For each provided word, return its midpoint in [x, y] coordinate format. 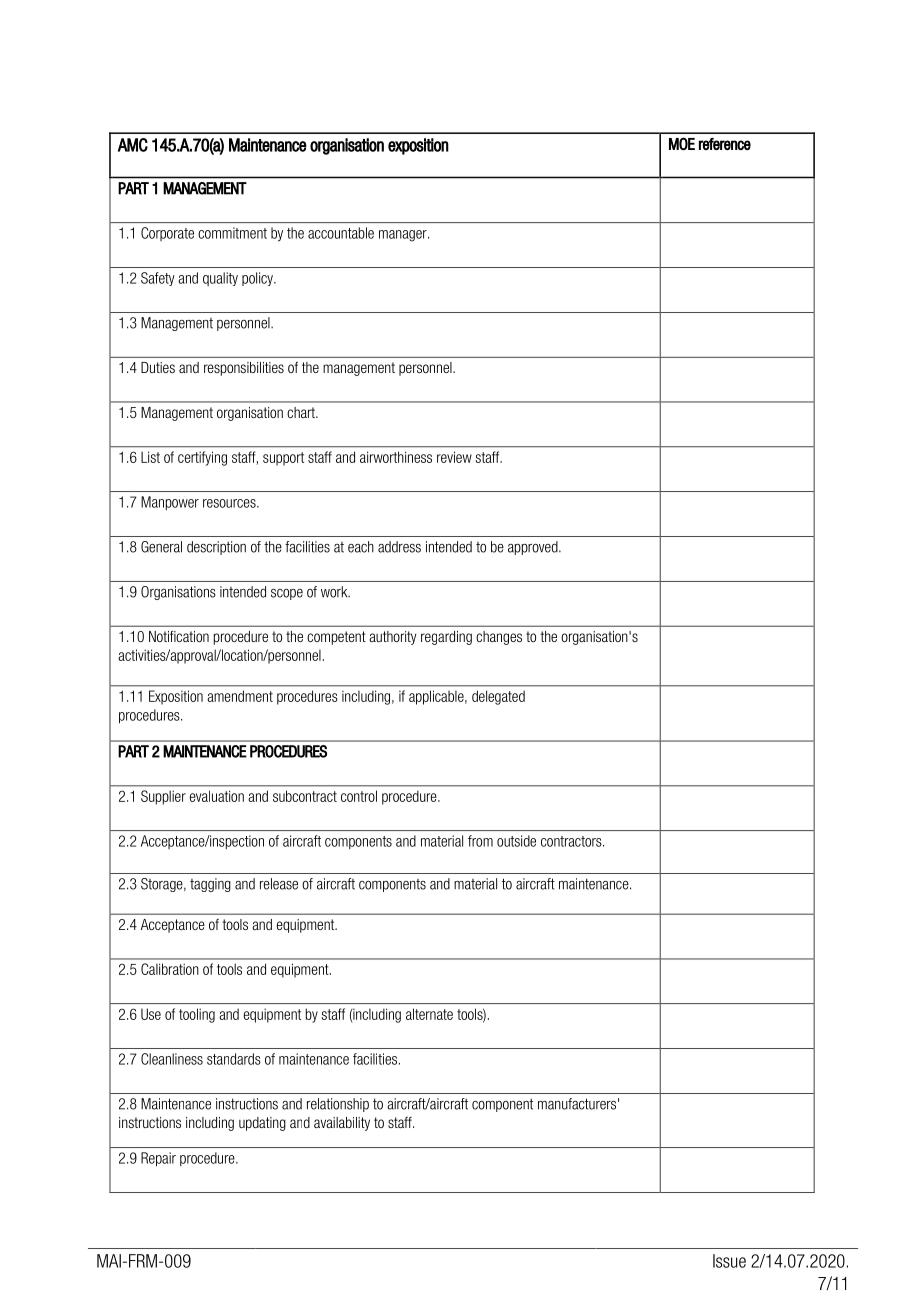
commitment [232, 233]
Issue [729, 1261]
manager [404, 236]
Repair [158, 1159]
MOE [682, 143]
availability [342, 1124]
